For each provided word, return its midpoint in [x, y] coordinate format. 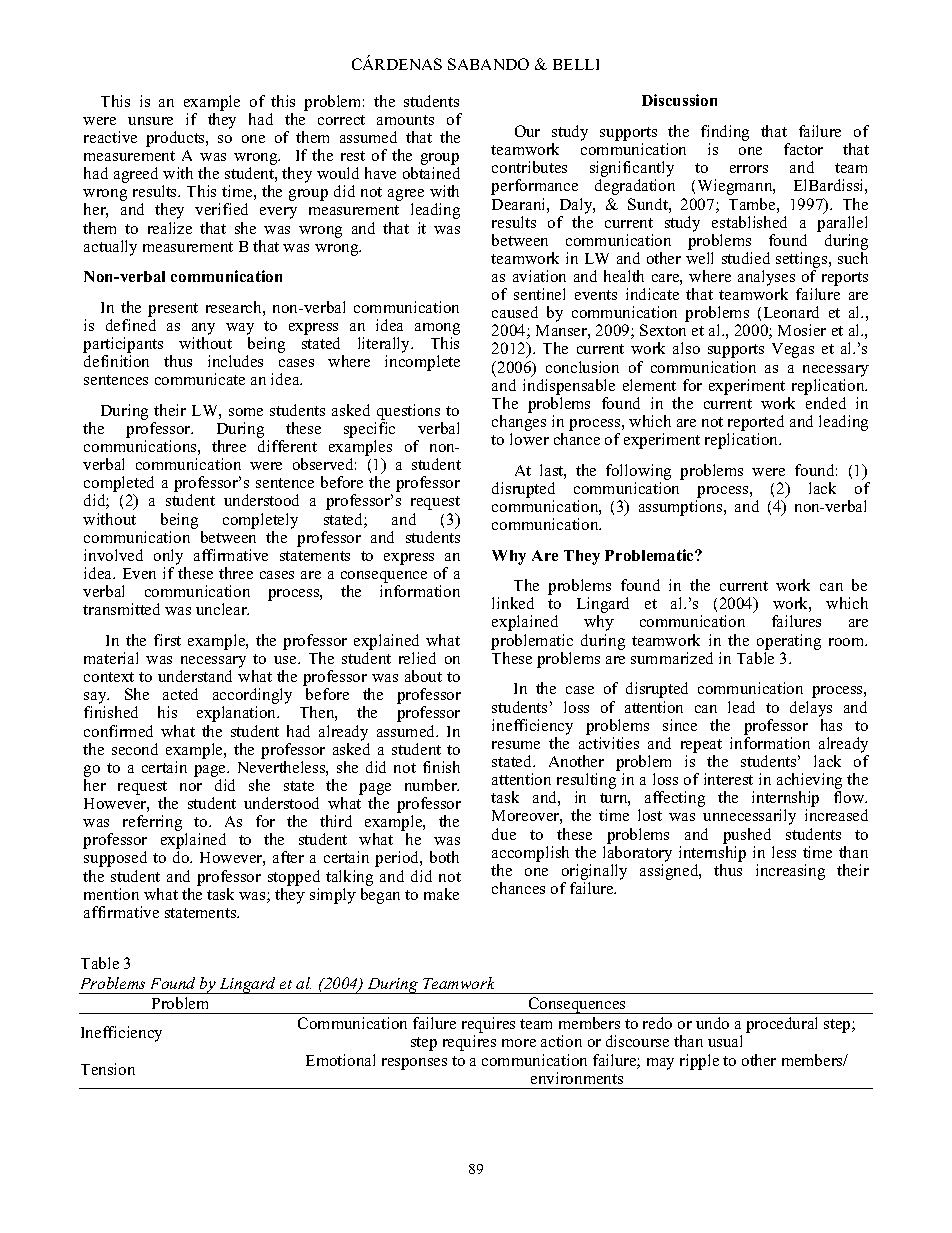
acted [180, 694]
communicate [200, 379]
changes [519, 424]
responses [414, 1064]
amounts [405, 120]
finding [725, 134]
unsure [150, 121]
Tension [108, 1069]
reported [756, 424]
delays [811, 709]
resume [516, 745]
